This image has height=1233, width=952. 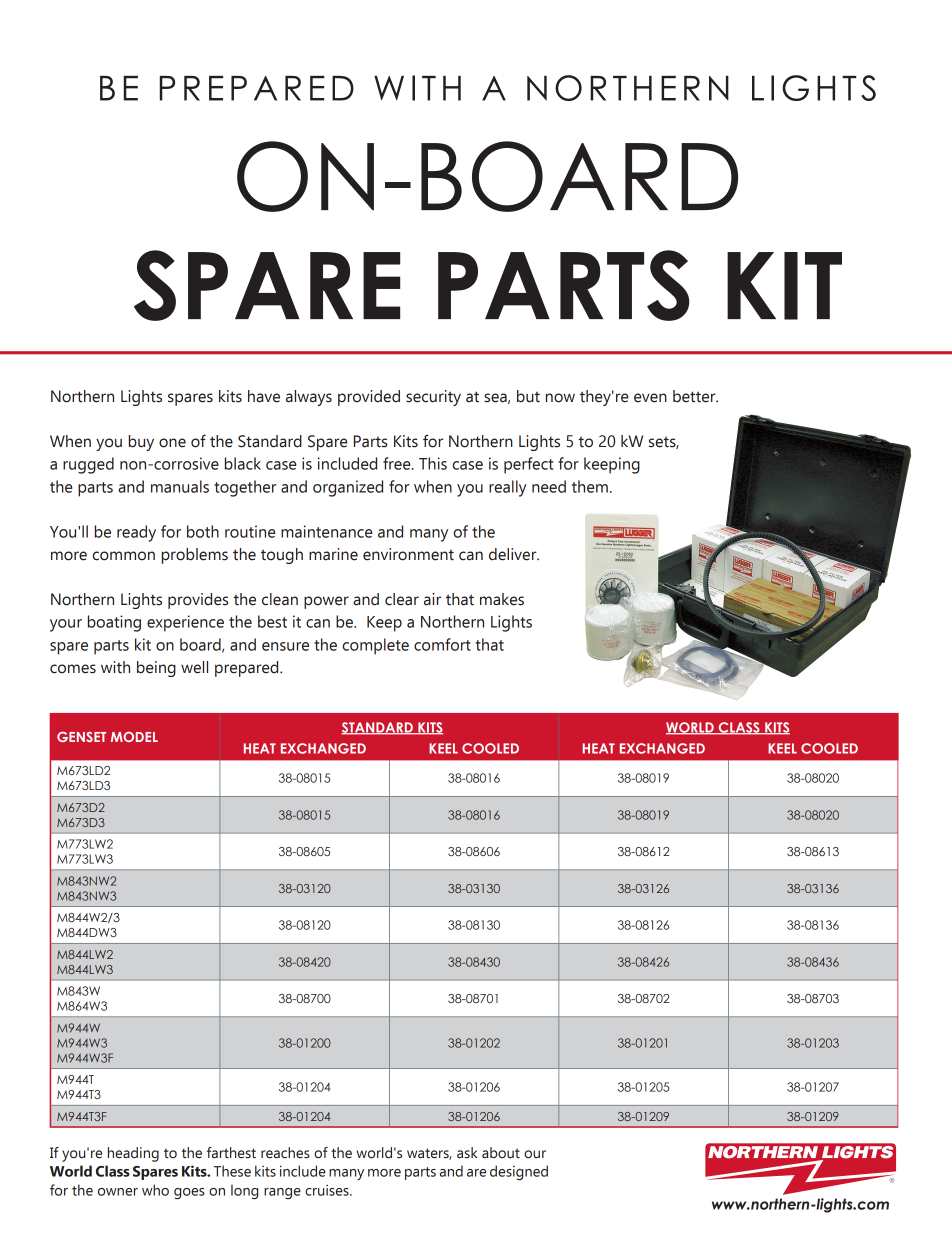 I want to click on designed, so click(x=519, y=1172).
